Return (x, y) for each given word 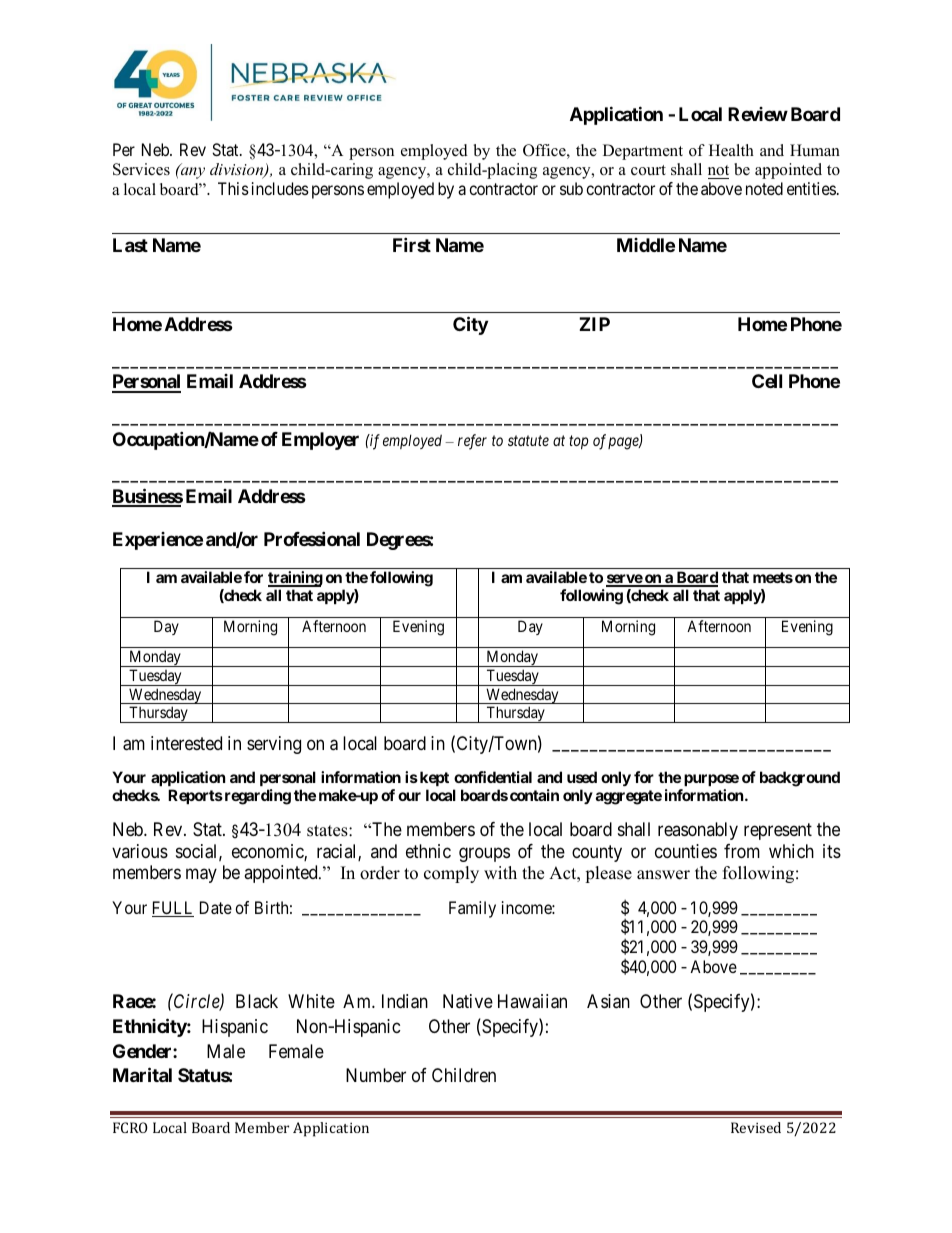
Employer (320, 441)
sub (571, 188)
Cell (767, 381)
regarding (256, 797)
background (800, 779)
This (233, 188)
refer (472, 442)
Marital (142, 1075)
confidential (493, 777)
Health (731, 150)
